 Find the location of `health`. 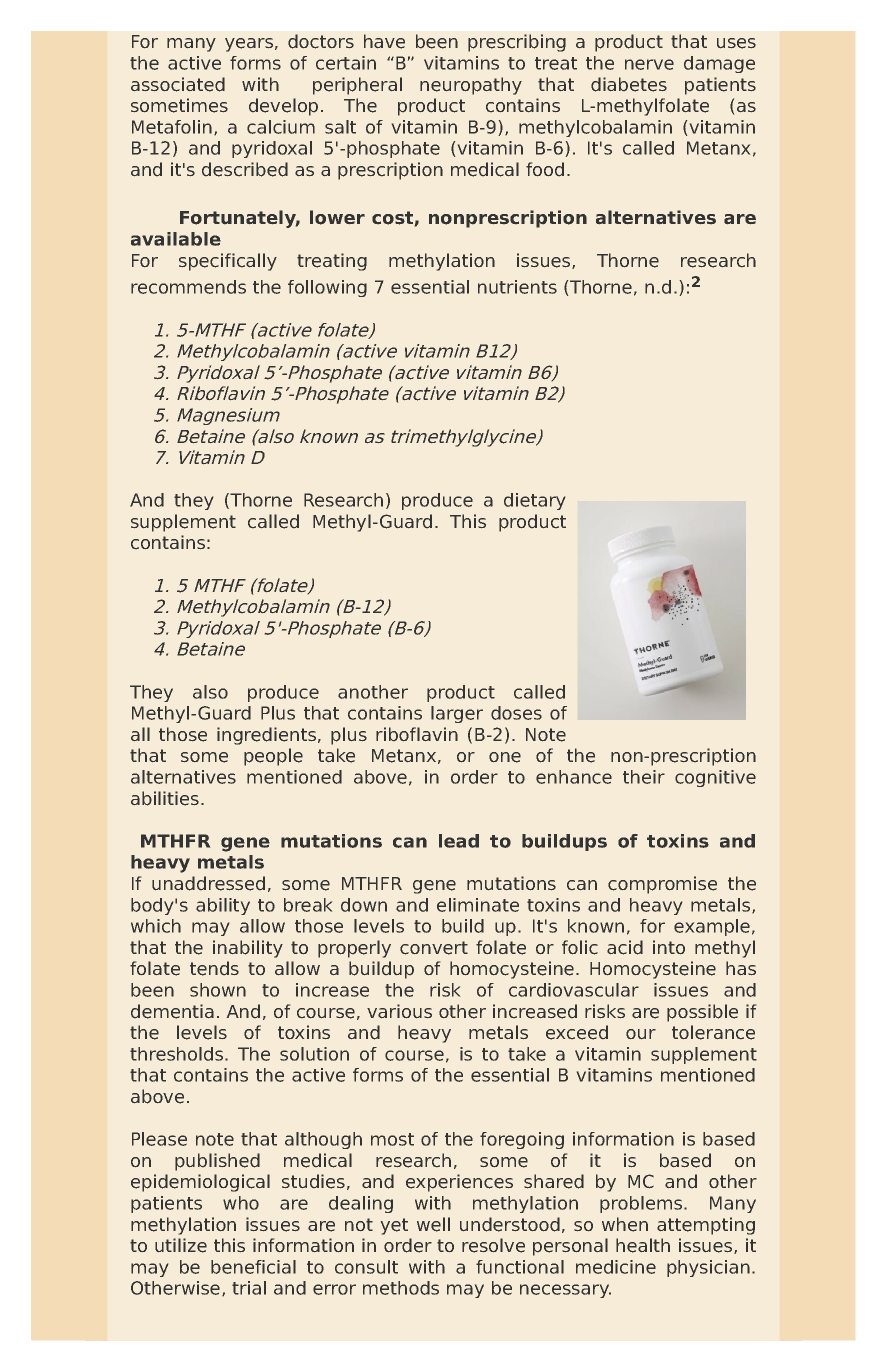

health is located at coordinates (643, 1245).
